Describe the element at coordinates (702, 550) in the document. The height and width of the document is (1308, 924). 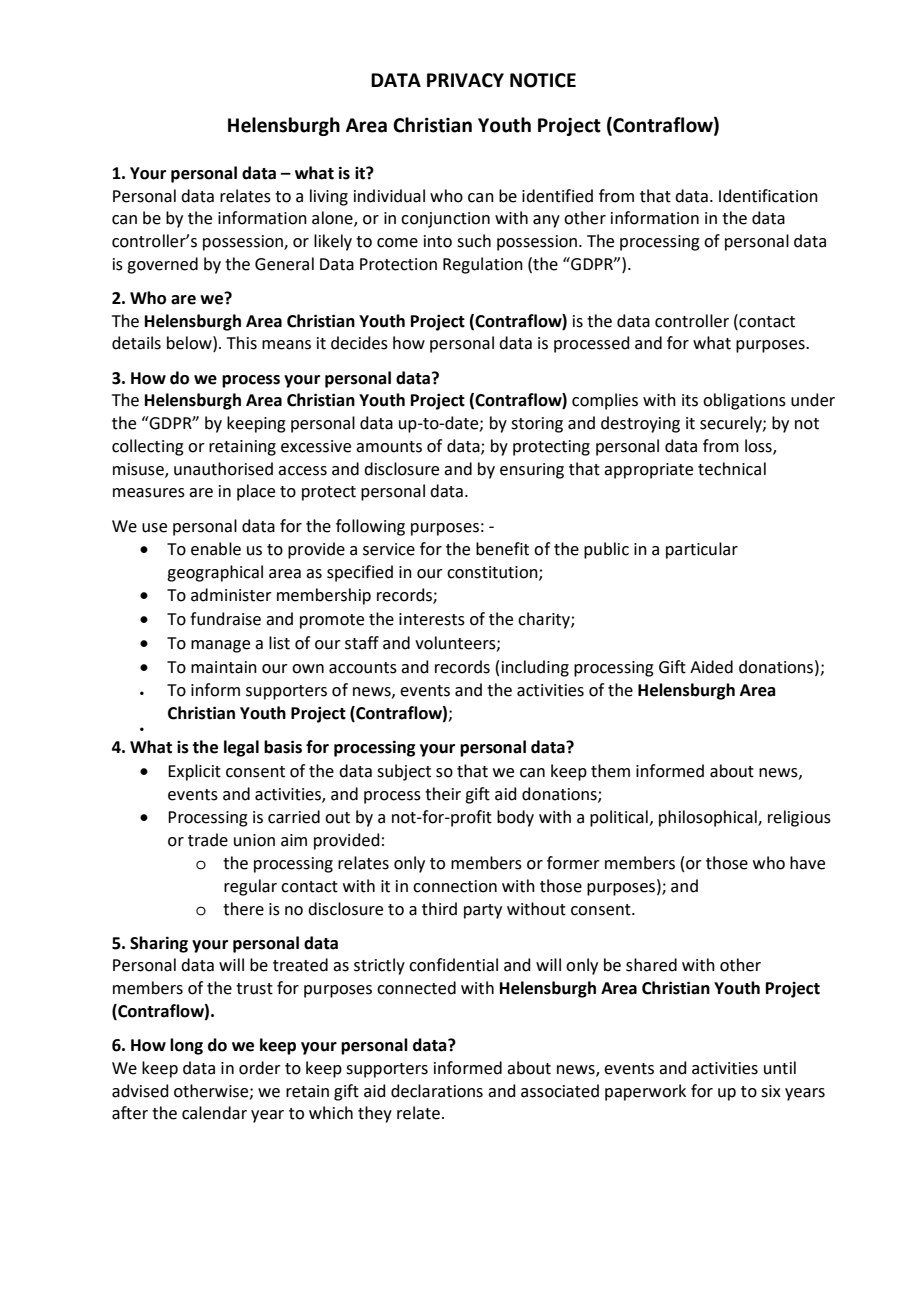
I see `particular` at that location.
